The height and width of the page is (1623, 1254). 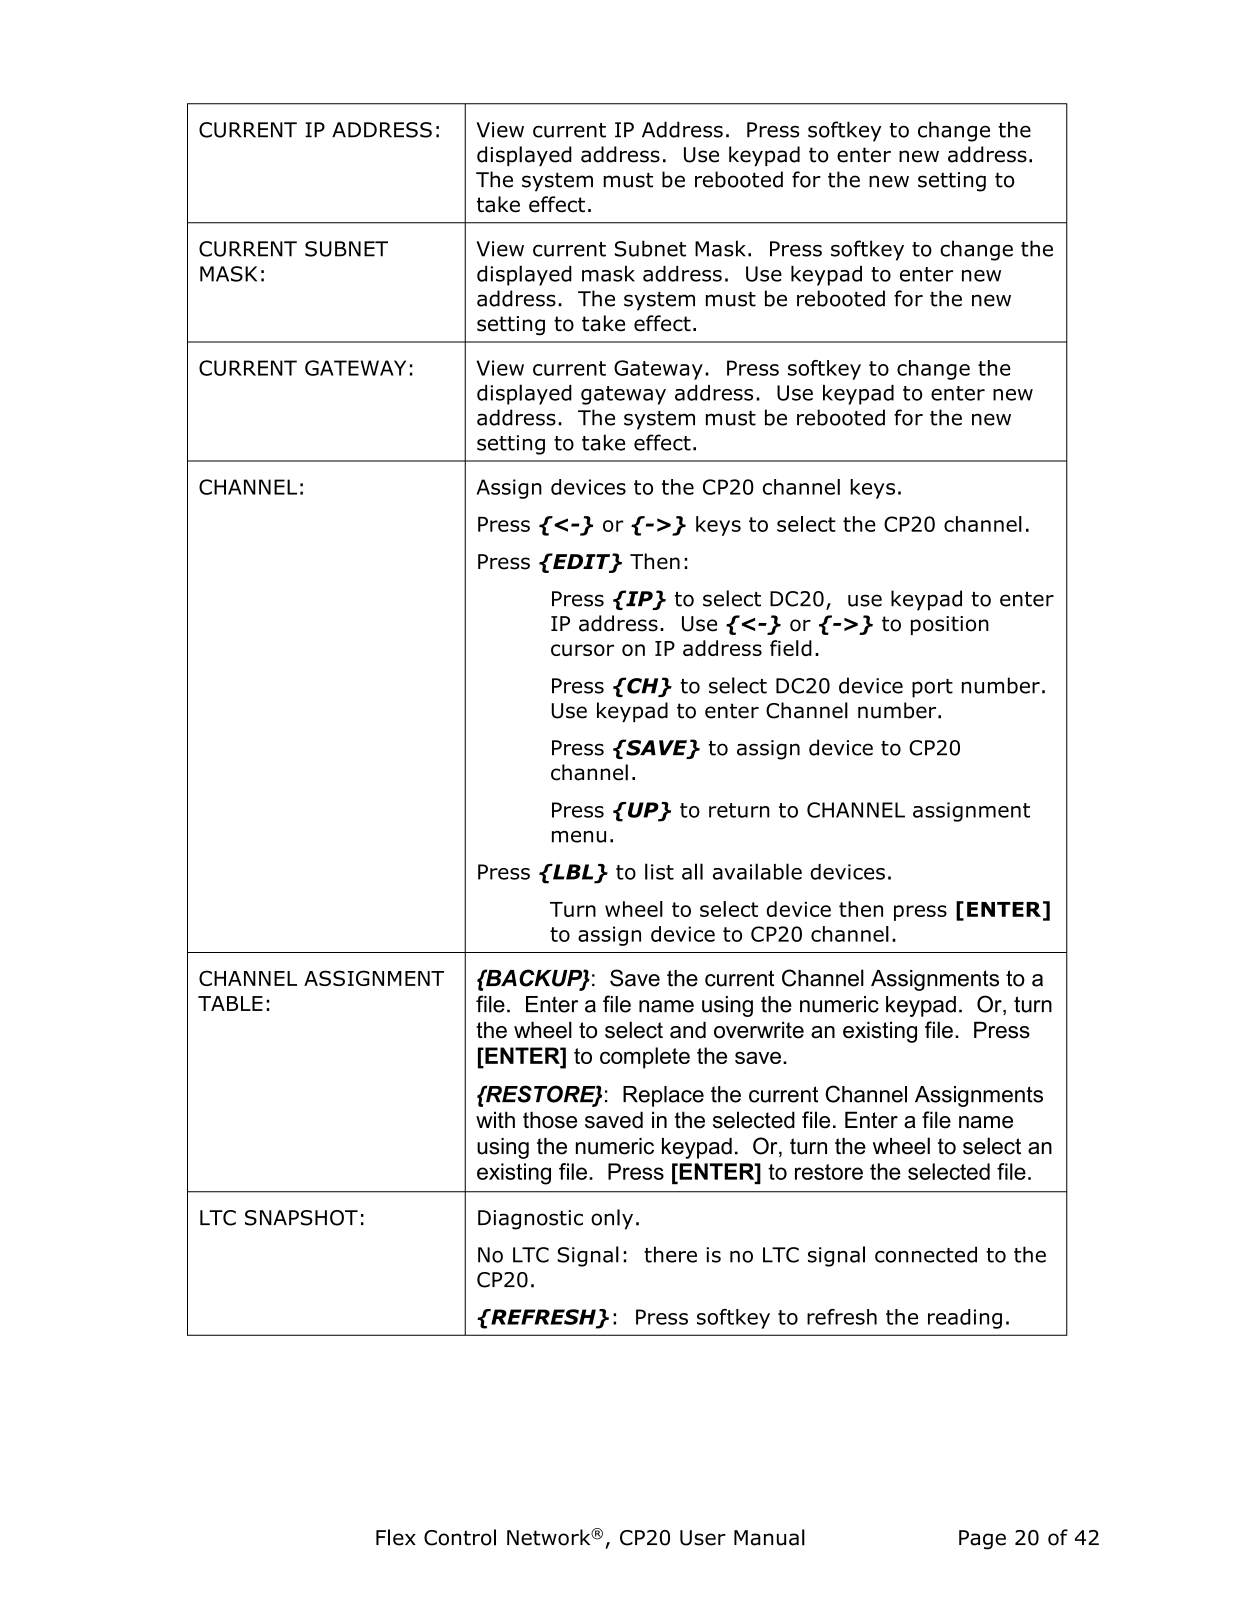 What do you see at coordinates (926, 1254) in the page?
I see `connected` at bounding box center [926, 1254].
